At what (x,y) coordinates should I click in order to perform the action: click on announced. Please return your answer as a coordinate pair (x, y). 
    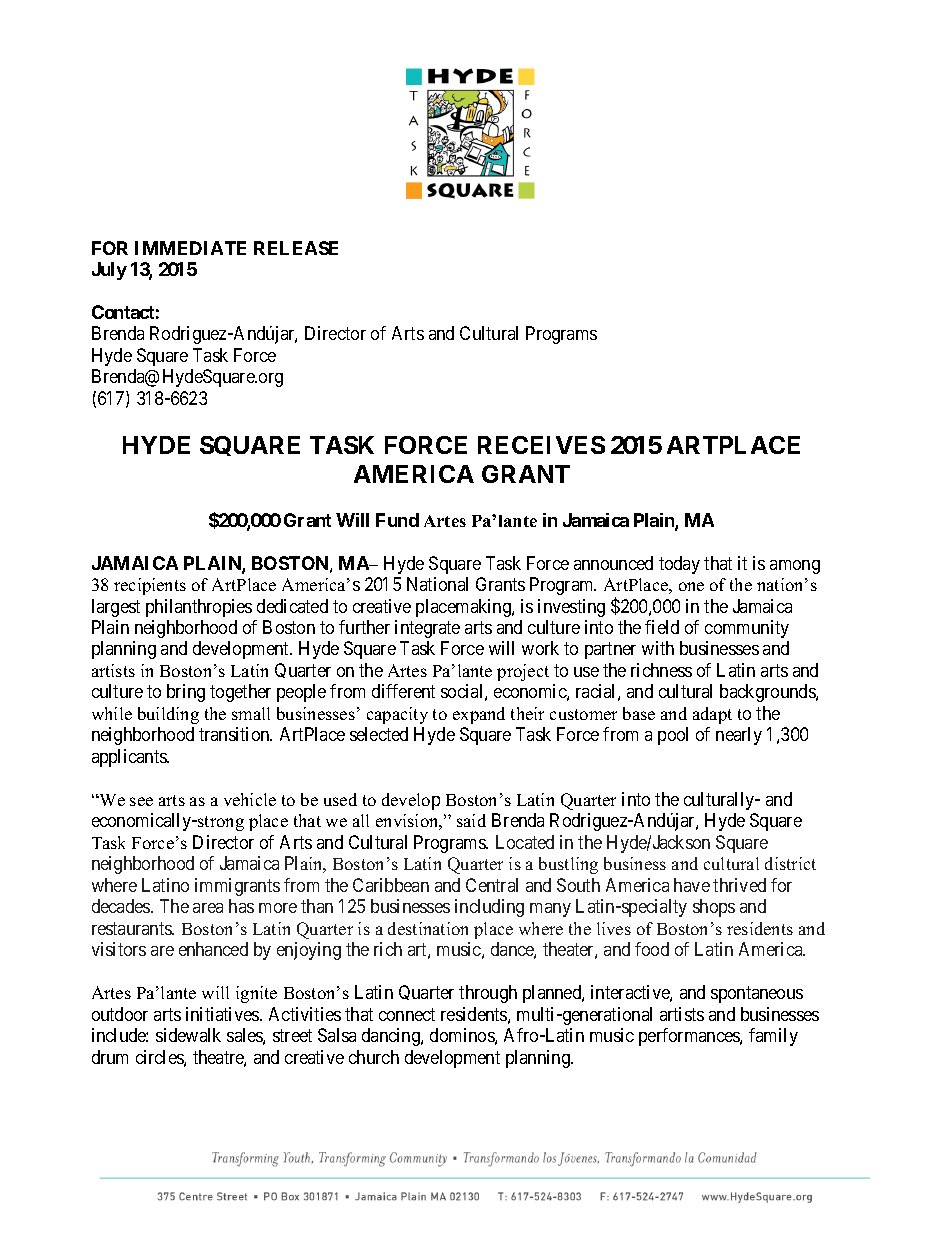
    Looking at the image, I should click on (613, 563).
